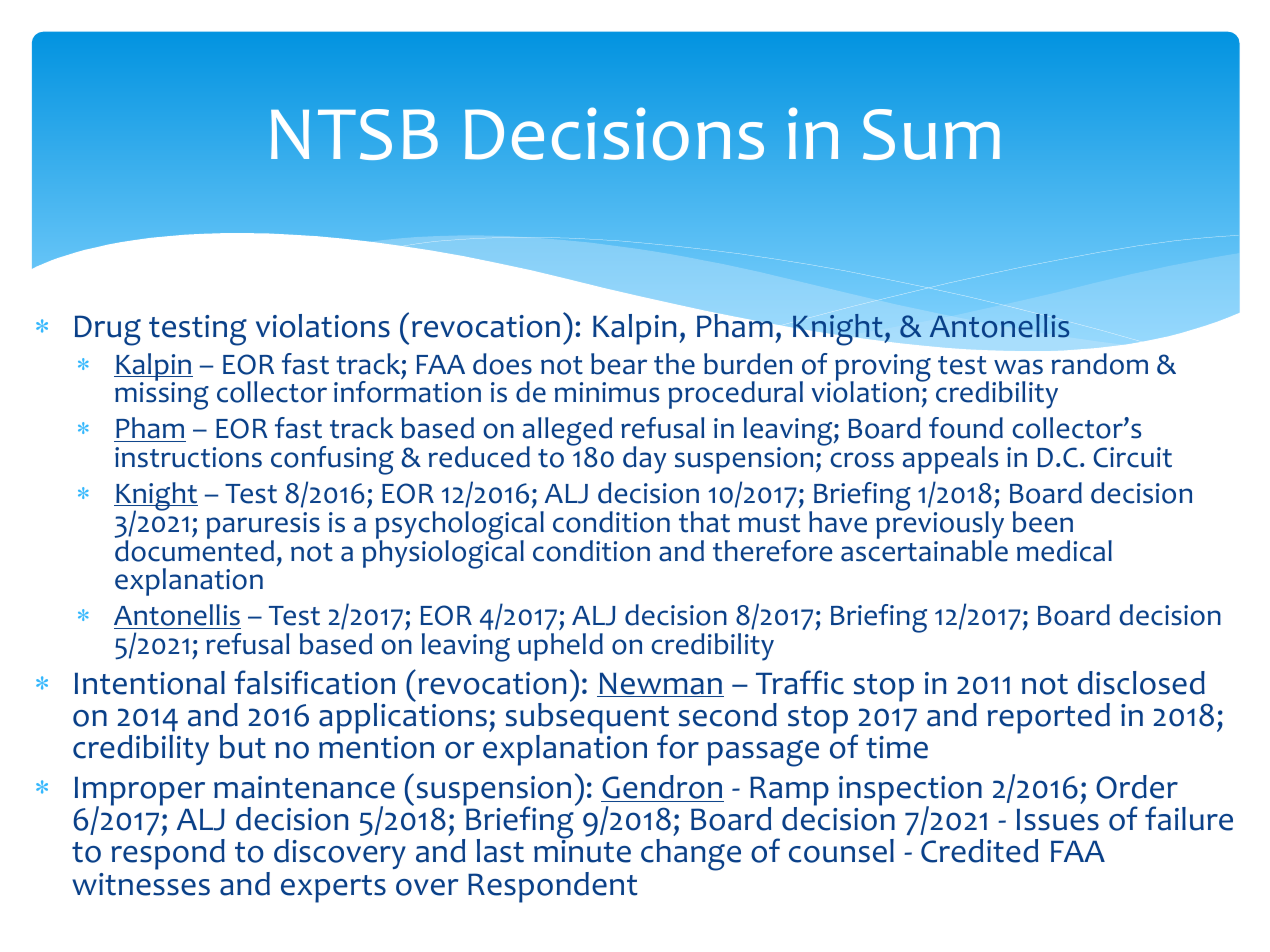 This screenshot has height=952, width=1270. What do you see at coordinates (931, 134) in the screenshot?
I see `Sum` at bounding box center [931, 134].
